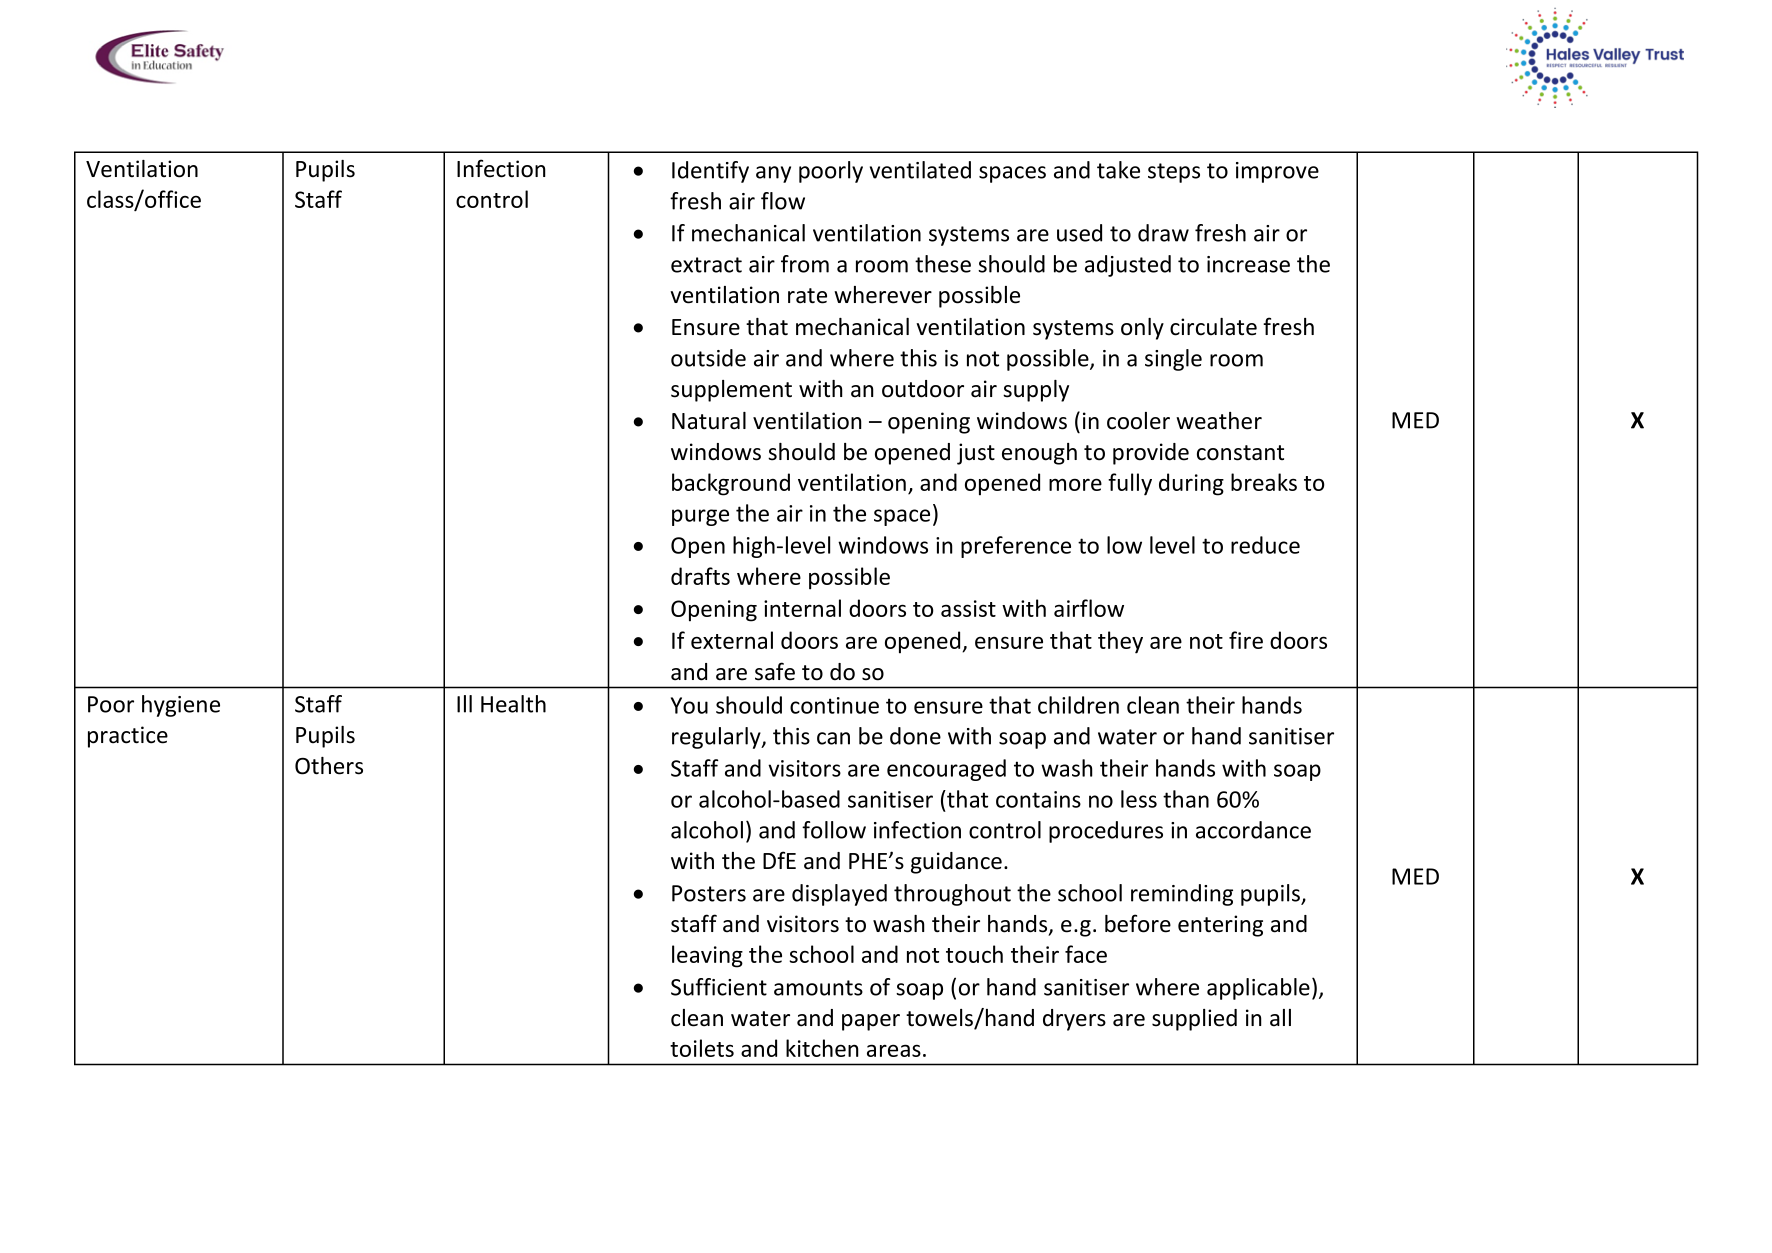  I want to click on external, so click(732, 640).
